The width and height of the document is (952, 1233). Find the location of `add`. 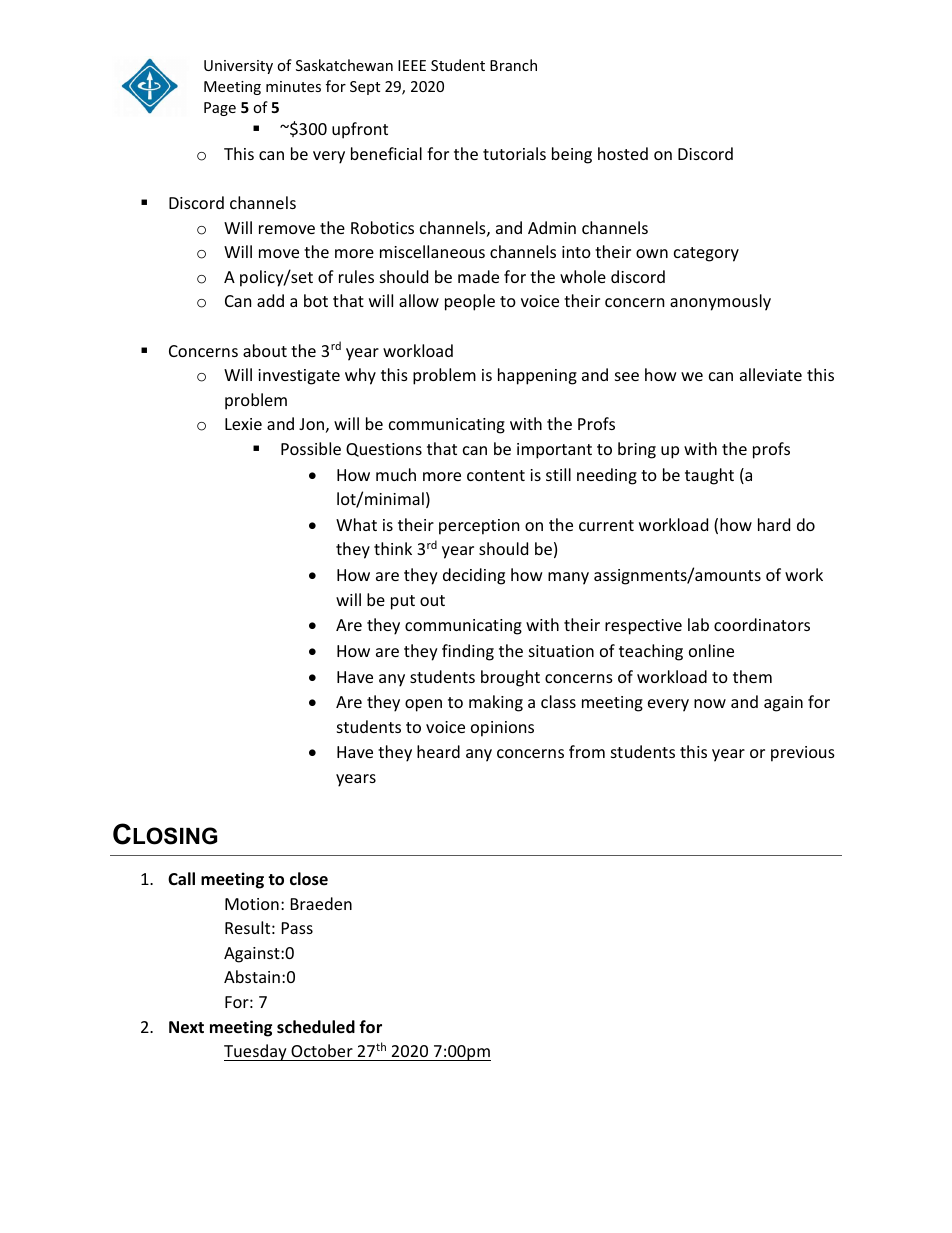

add is located at coordinates (270, 300).
